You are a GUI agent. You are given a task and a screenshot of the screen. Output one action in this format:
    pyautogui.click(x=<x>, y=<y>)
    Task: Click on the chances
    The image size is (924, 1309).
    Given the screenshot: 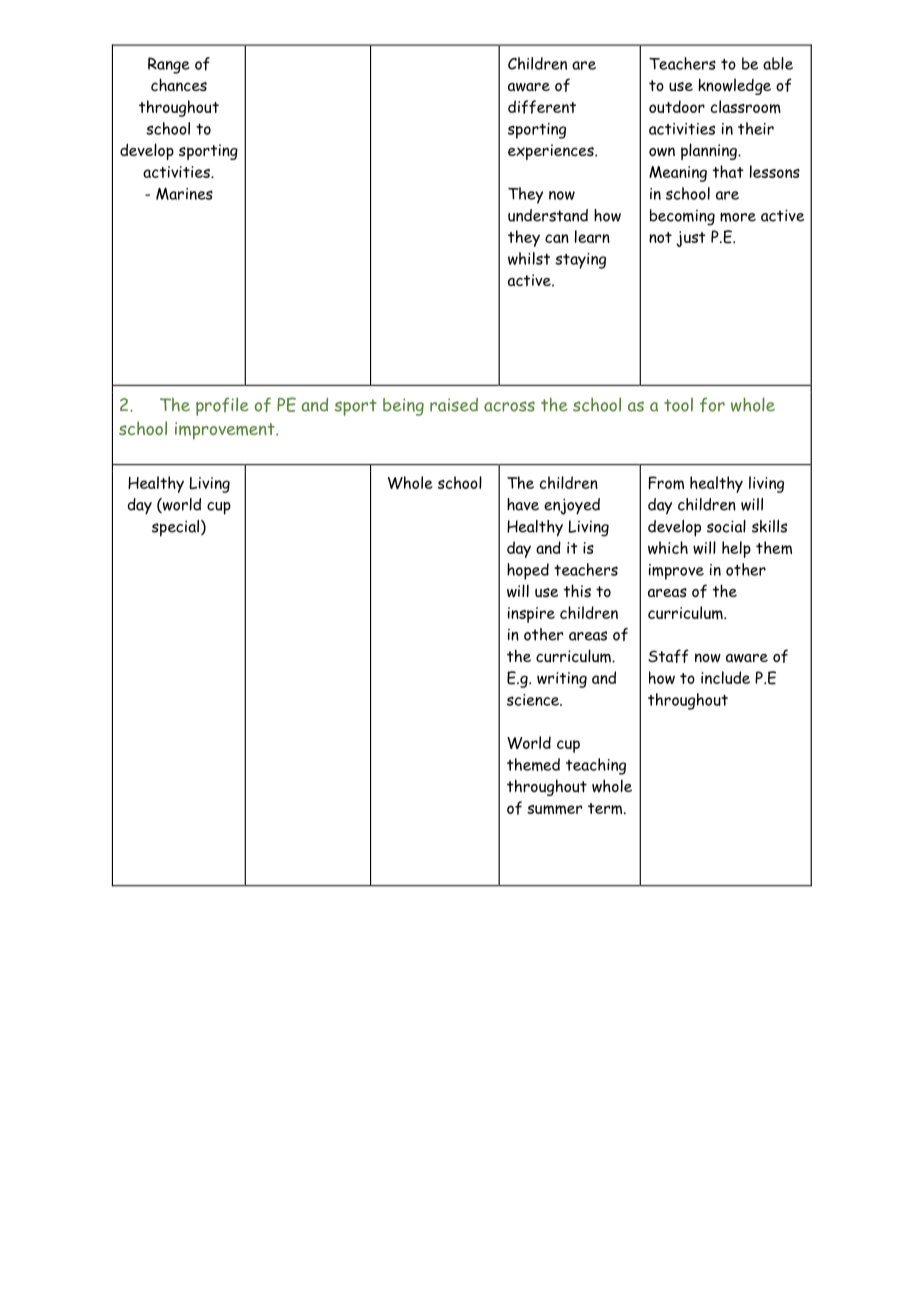 What is the action you would take?
    pyautogui.click(x=179, y=84)
